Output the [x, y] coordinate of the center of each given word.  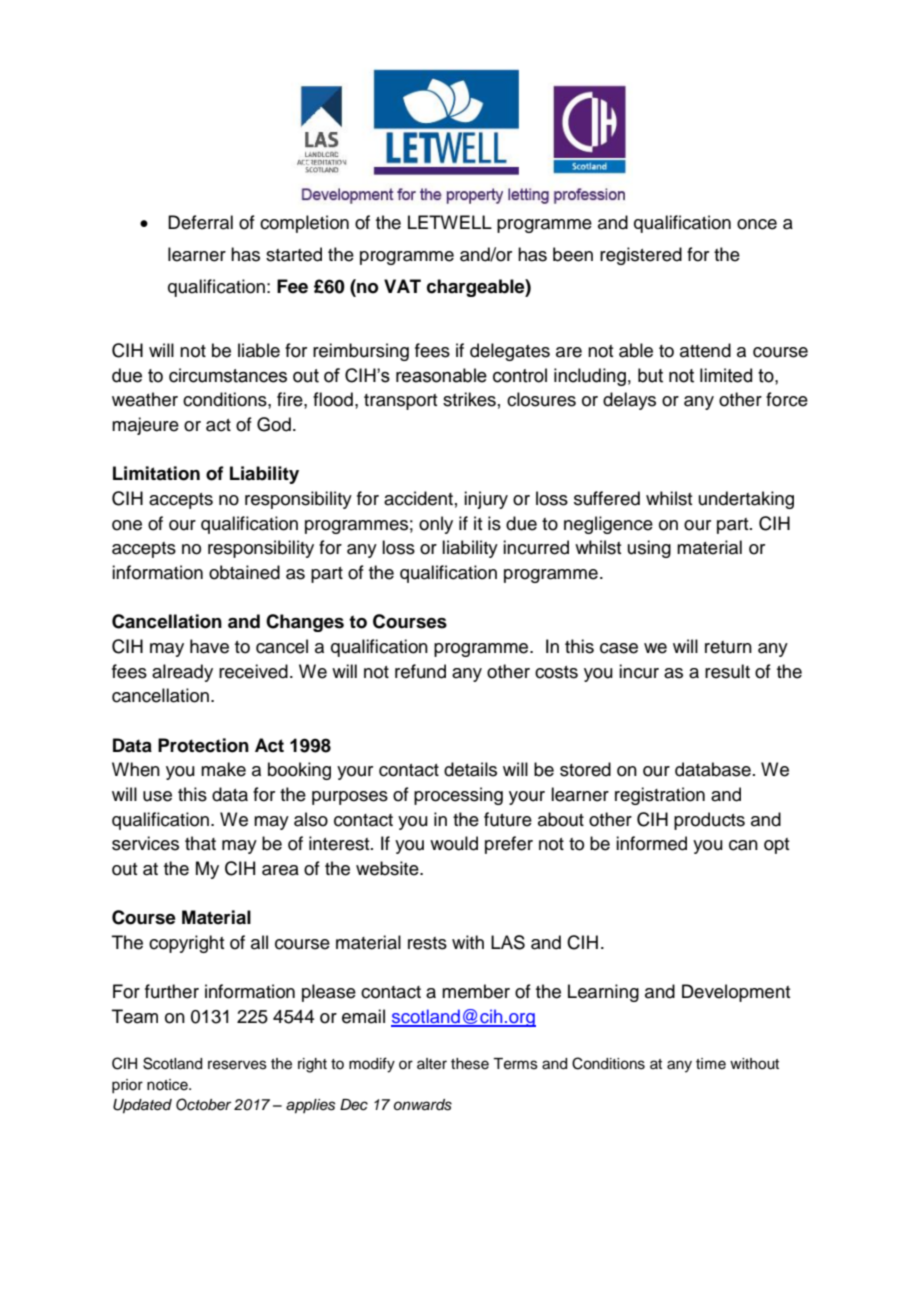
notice [168, 1085]
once [757, 224]
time [711, 1064]
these [470, 1064]
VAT [402, 286]
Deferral [200, 222]
